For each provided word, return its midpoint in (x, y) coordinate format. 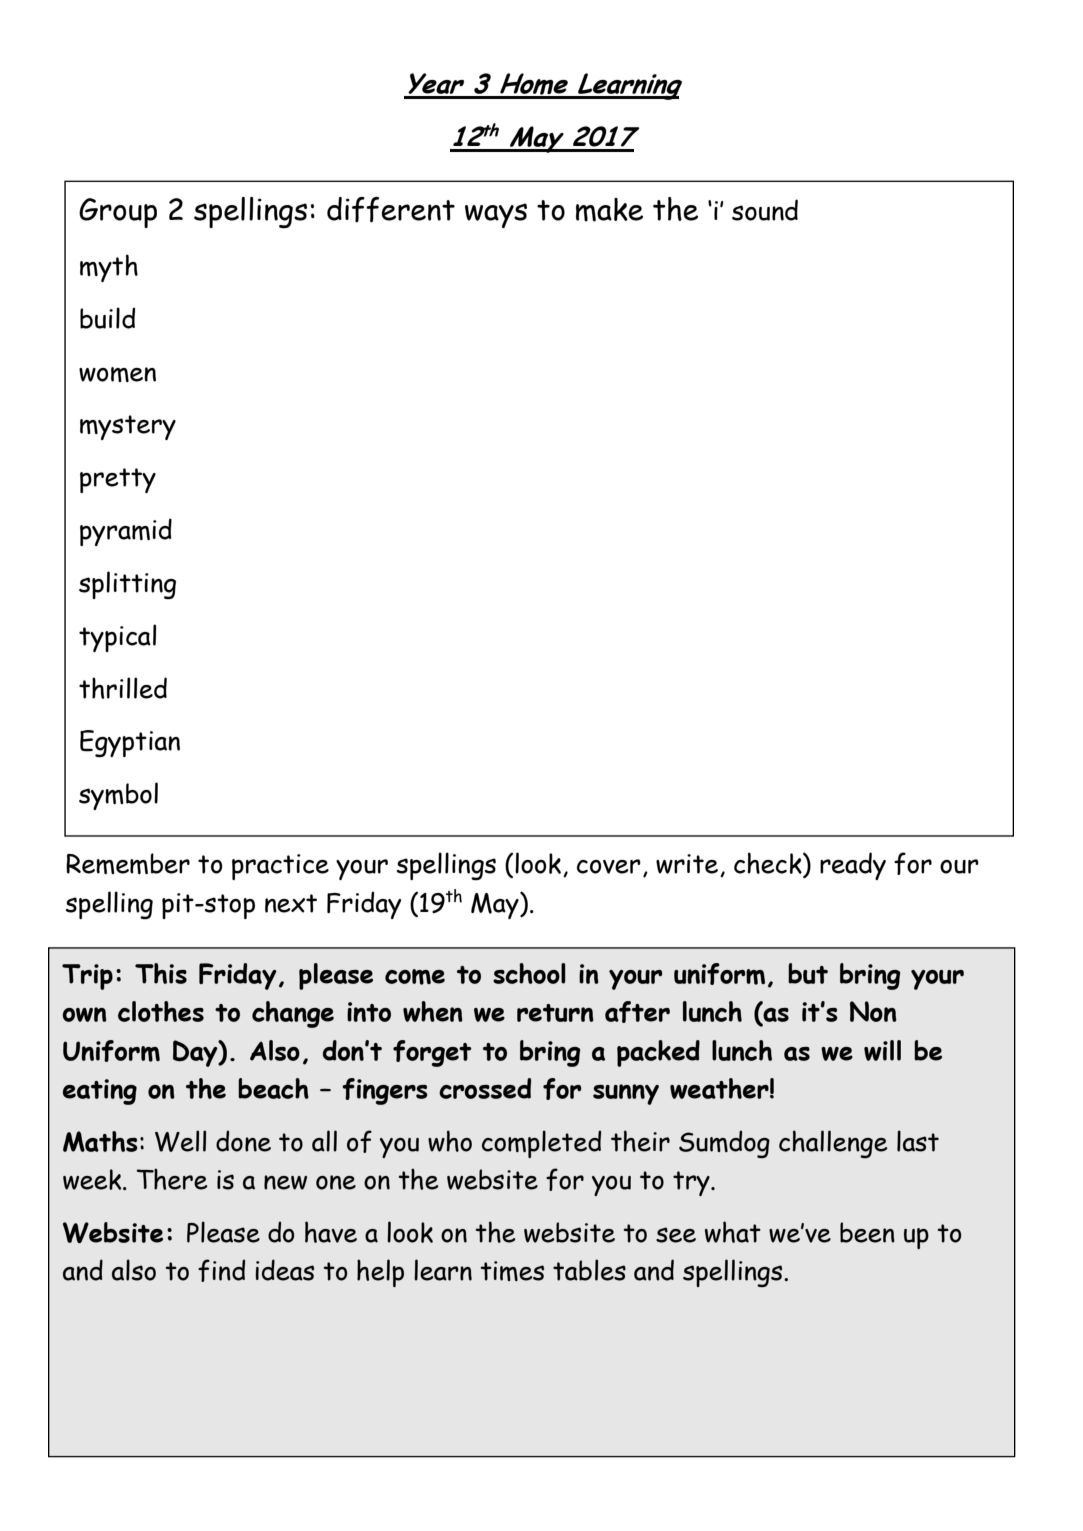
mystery (128, 427)
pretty (118, 480)
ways (496, 215)
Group (118, 213)
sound (765, 210)
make (609, 210)
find (221, 1270)
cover (609, 866)
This (161, 973)
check (769, 863)
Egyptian (130, 744)
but (808, 973)
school (529, 973)
